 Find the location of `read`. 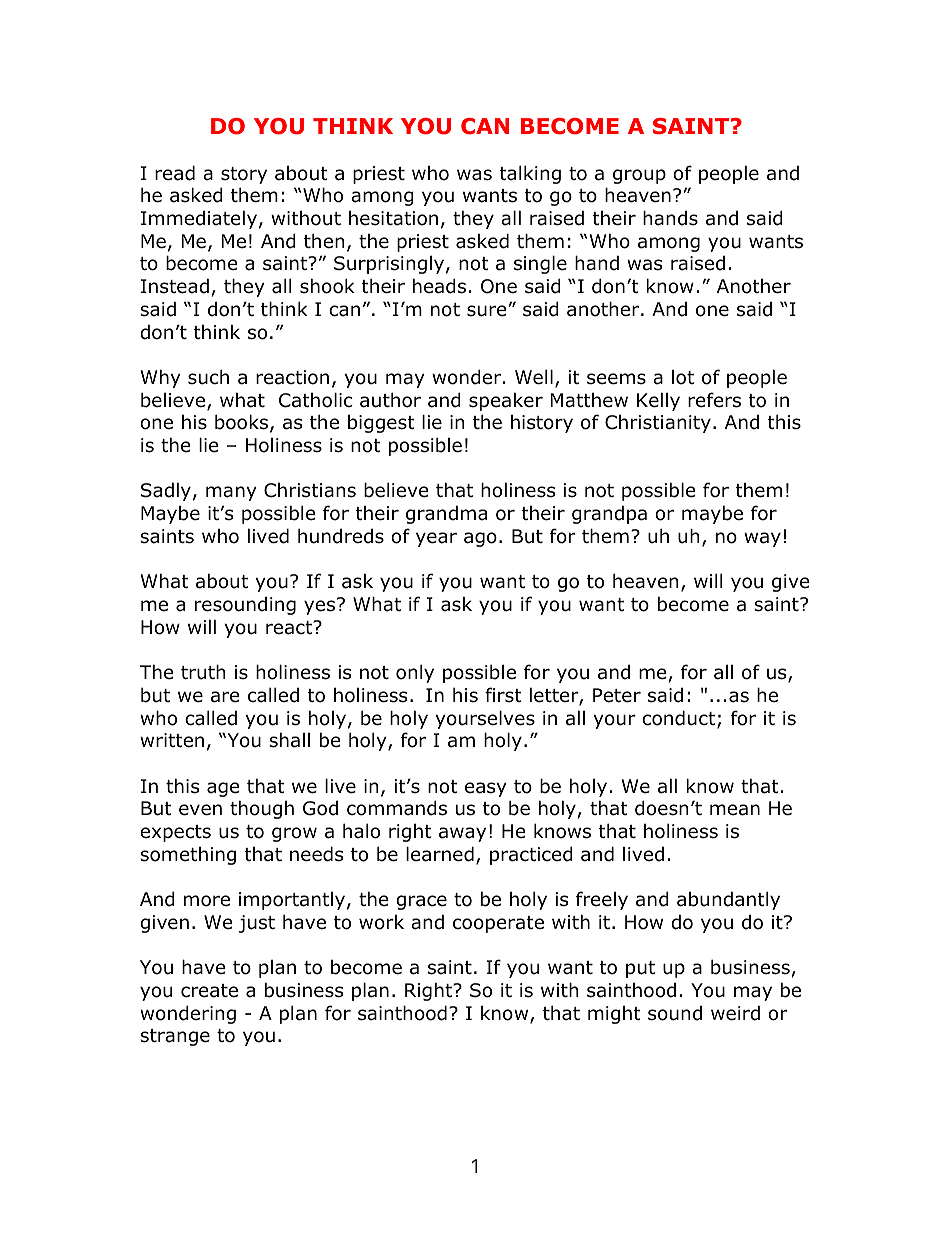

read is located at coordinates (175, 173).
